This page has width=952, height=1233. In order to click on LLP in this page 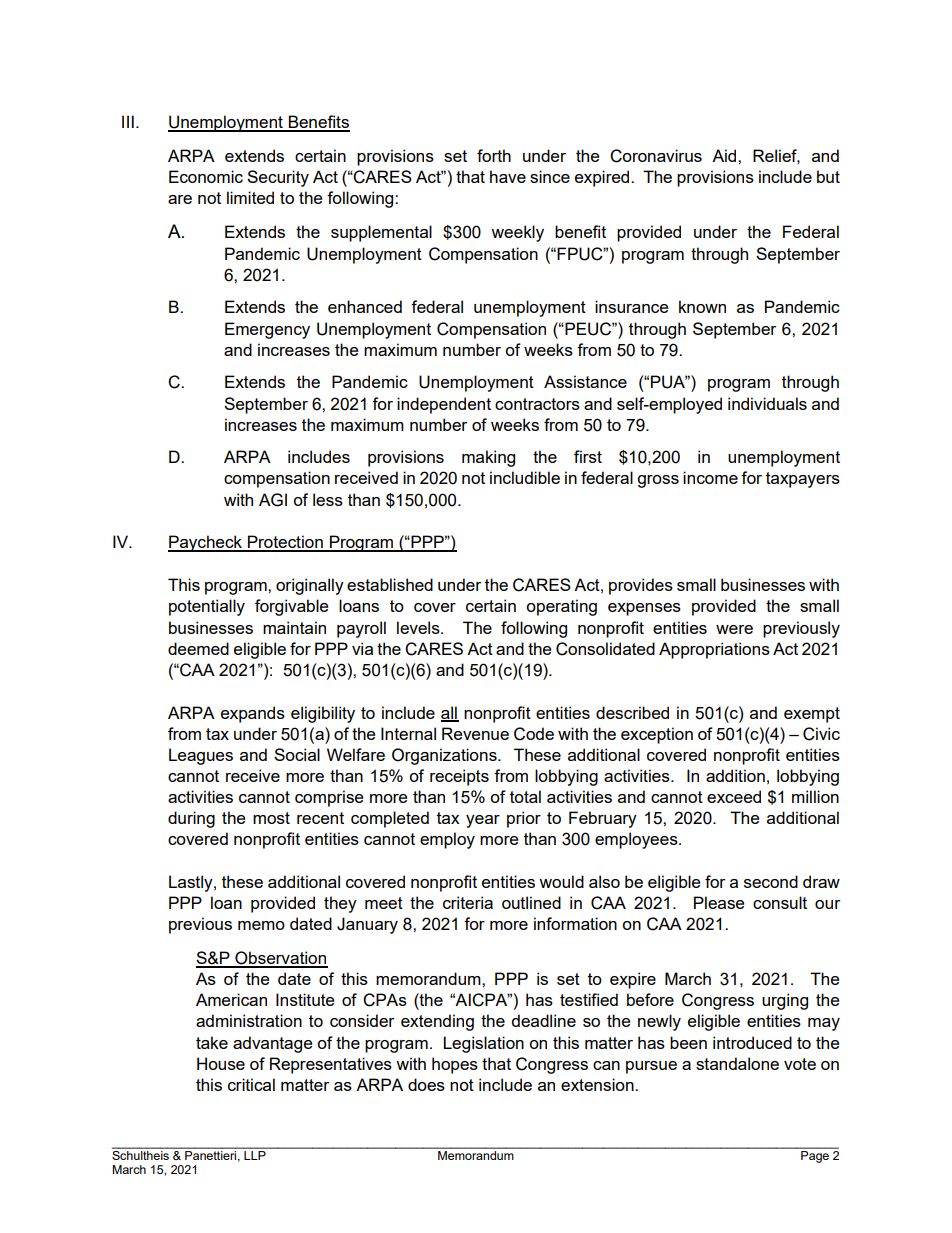, I will do `click(255, 1154)`.
